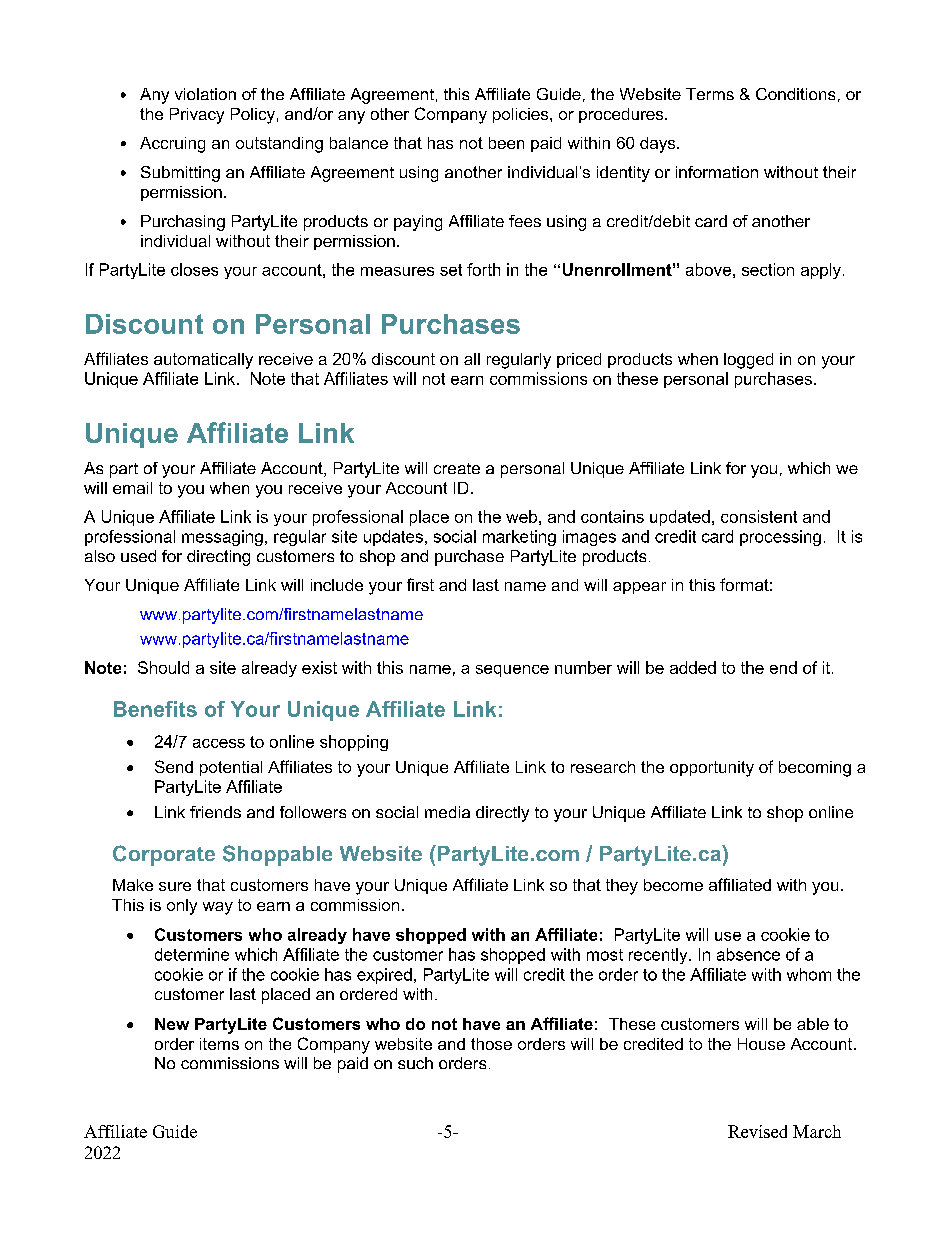 This screenshot has height=1233, width=952. I want to click on House, so click(761, 1044).
